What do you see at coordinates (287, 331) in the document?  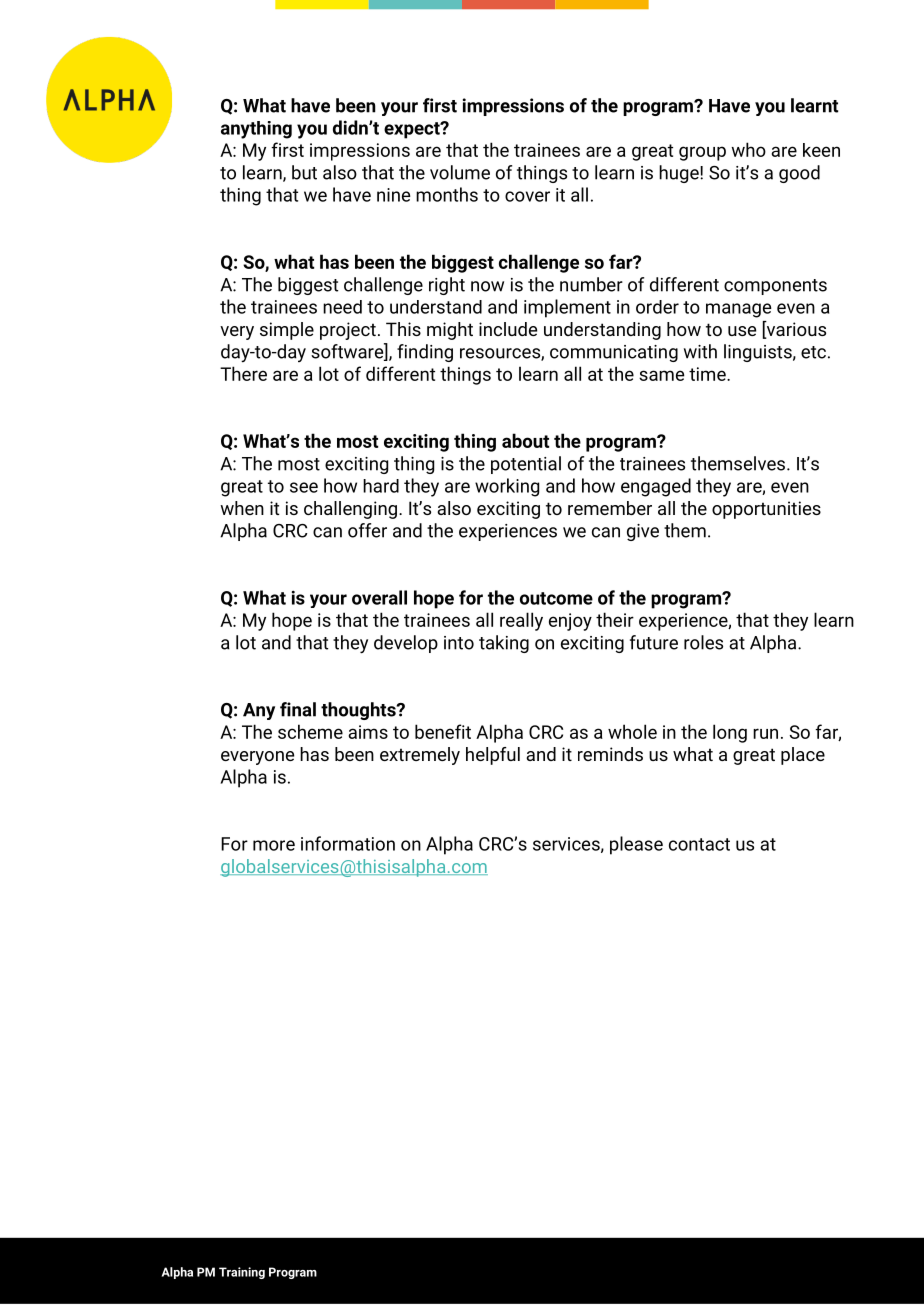 I see `simple` at bounding box center [287, 331].
